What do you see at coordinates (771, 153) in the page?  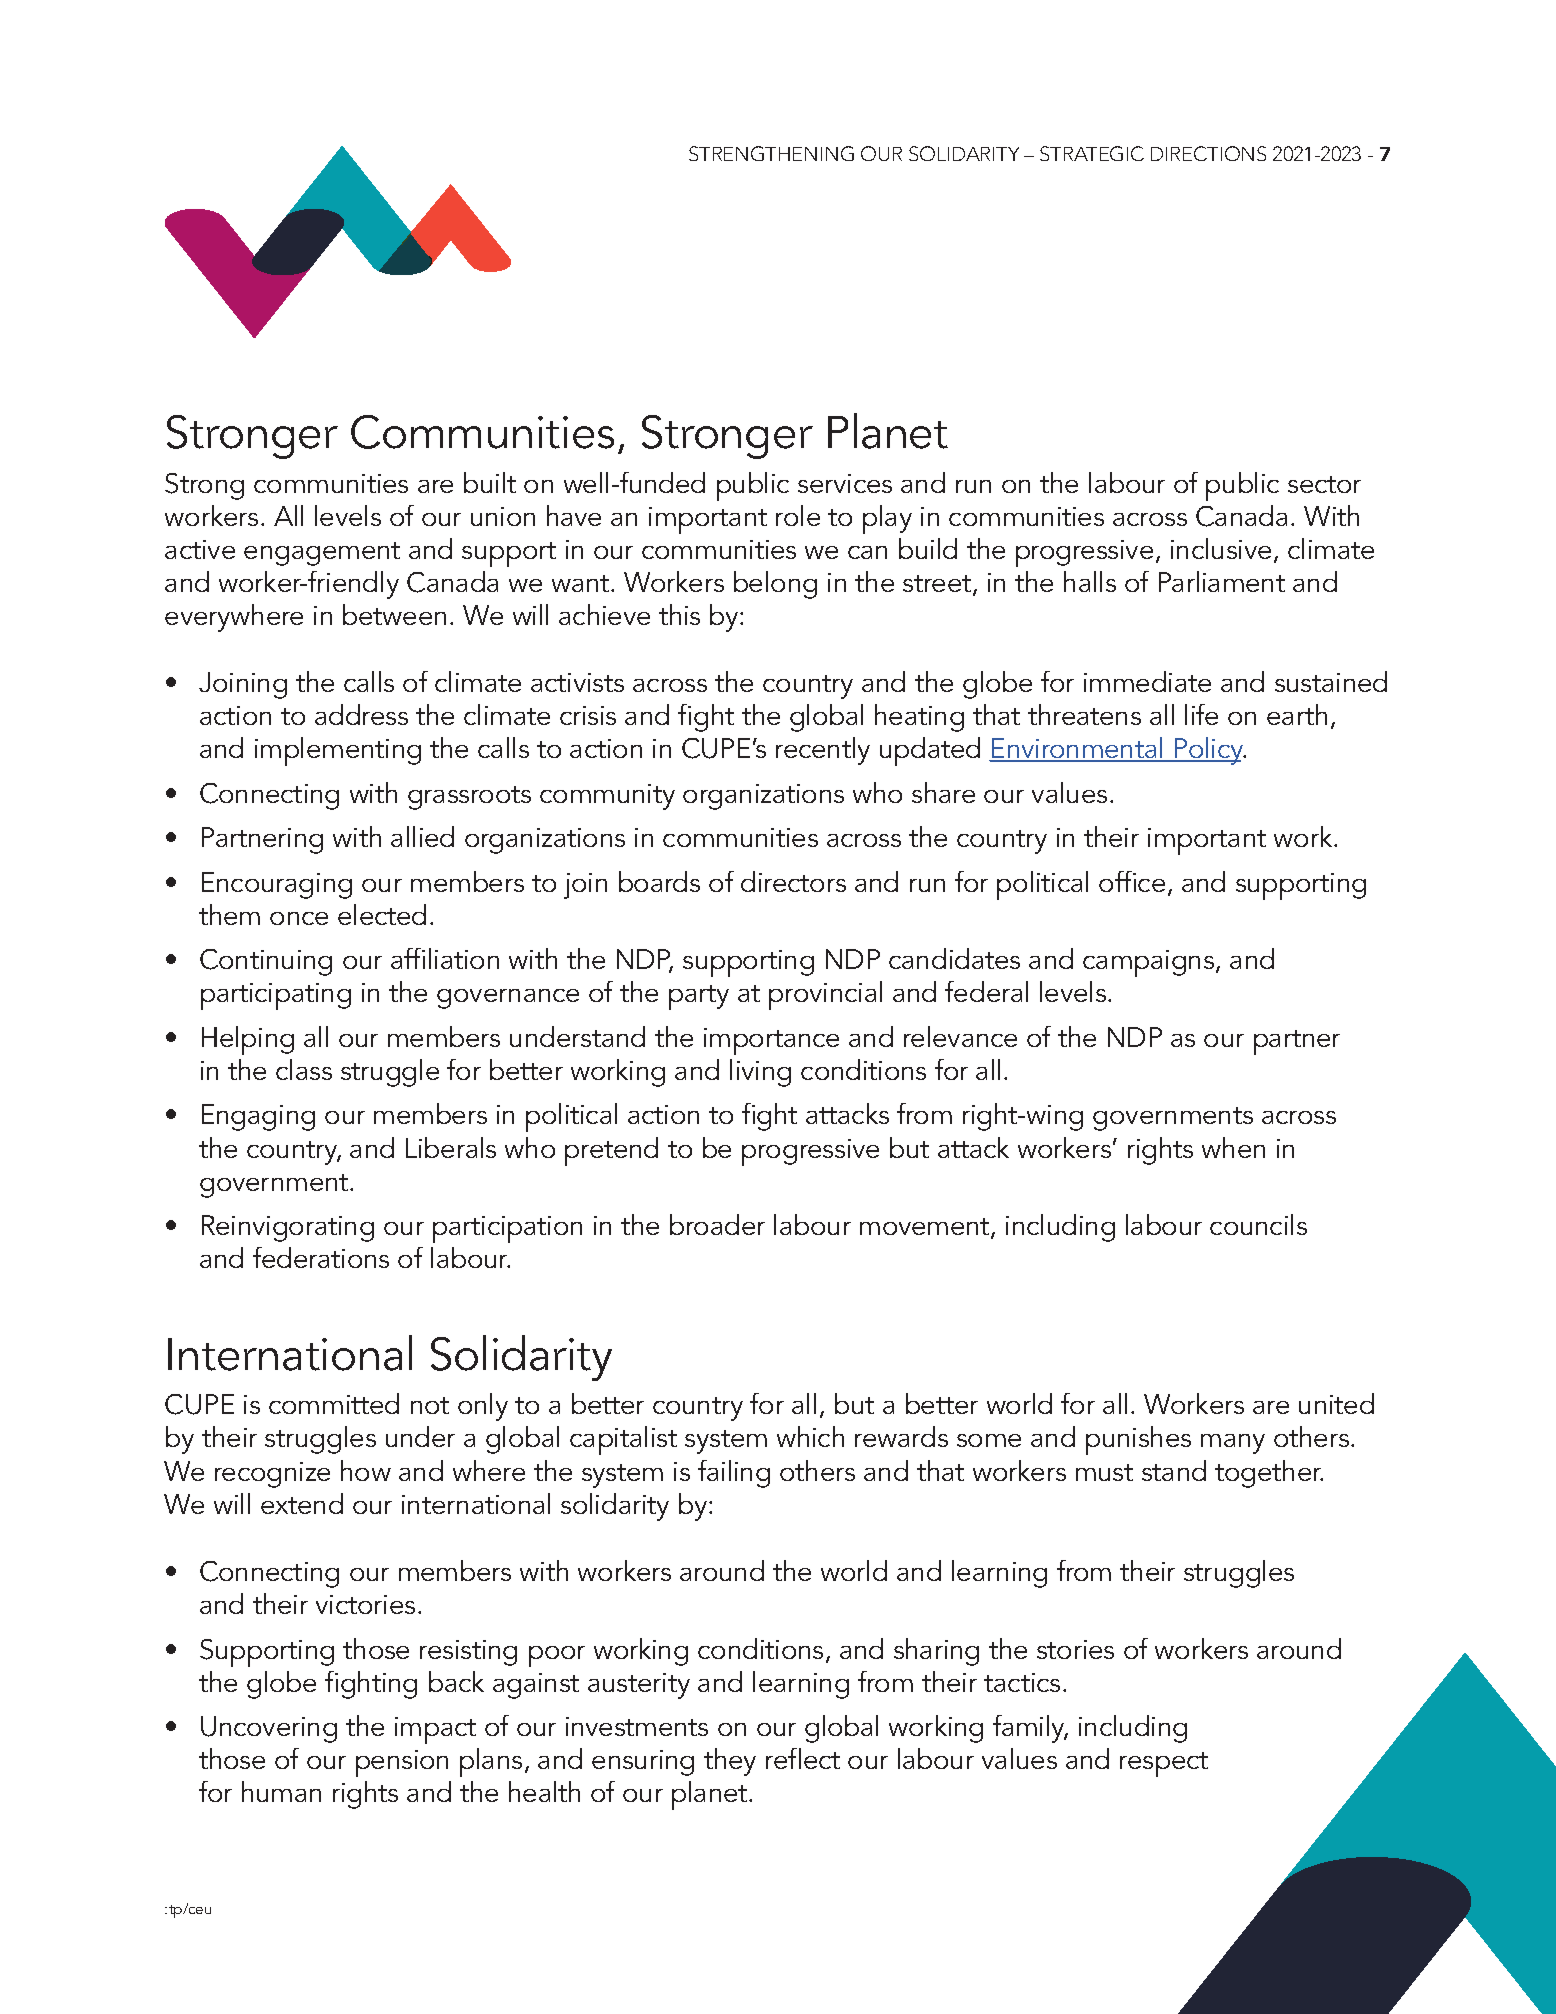 I see `STRENGTHENING` at bounding box center [771, 153].
